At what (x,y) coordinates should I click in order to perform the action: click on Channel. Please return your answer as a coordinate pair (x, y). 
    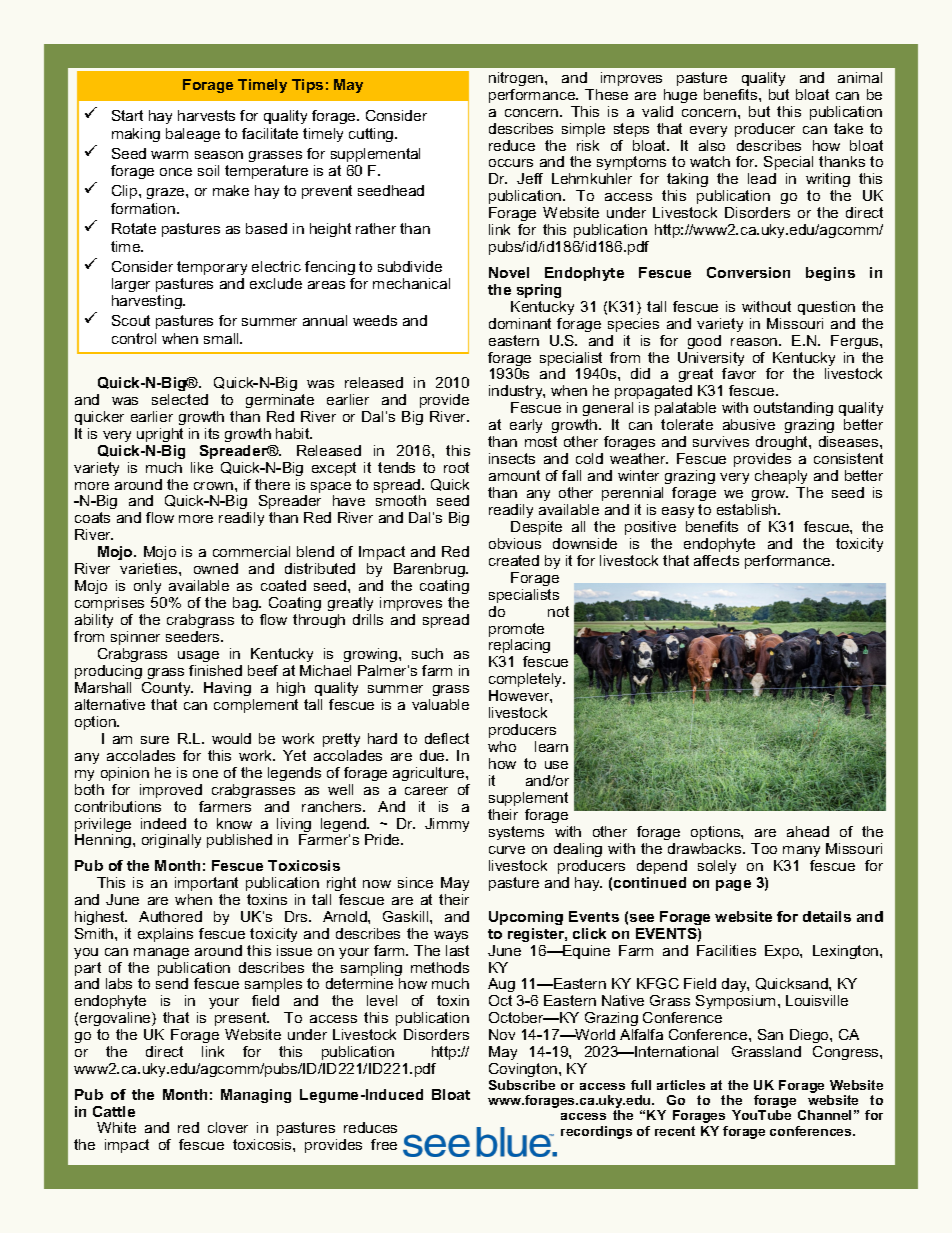
    Looking at the image, I should click on (824, 1115).
